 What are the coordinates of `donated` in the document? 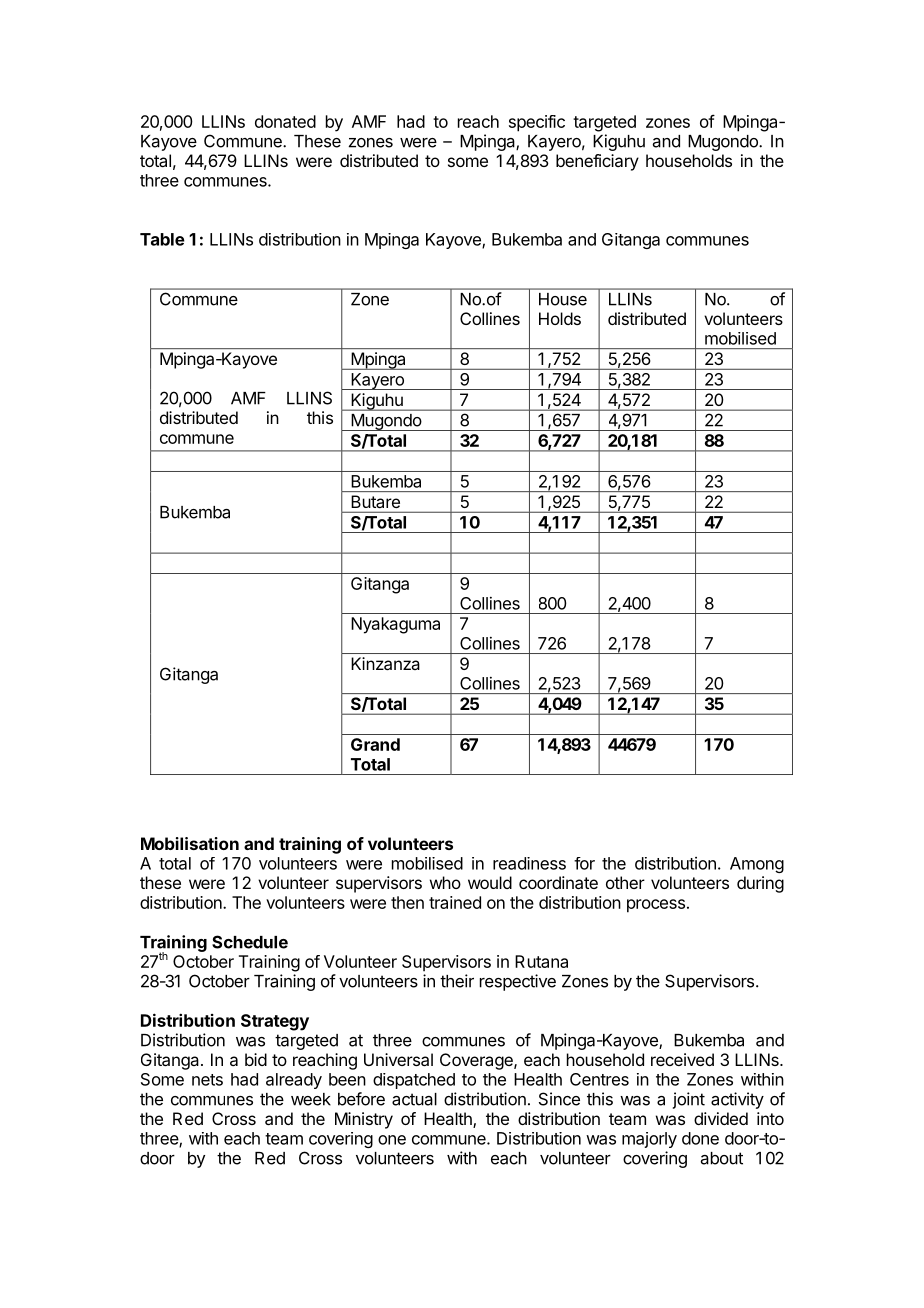 It's located at (285, 121).
